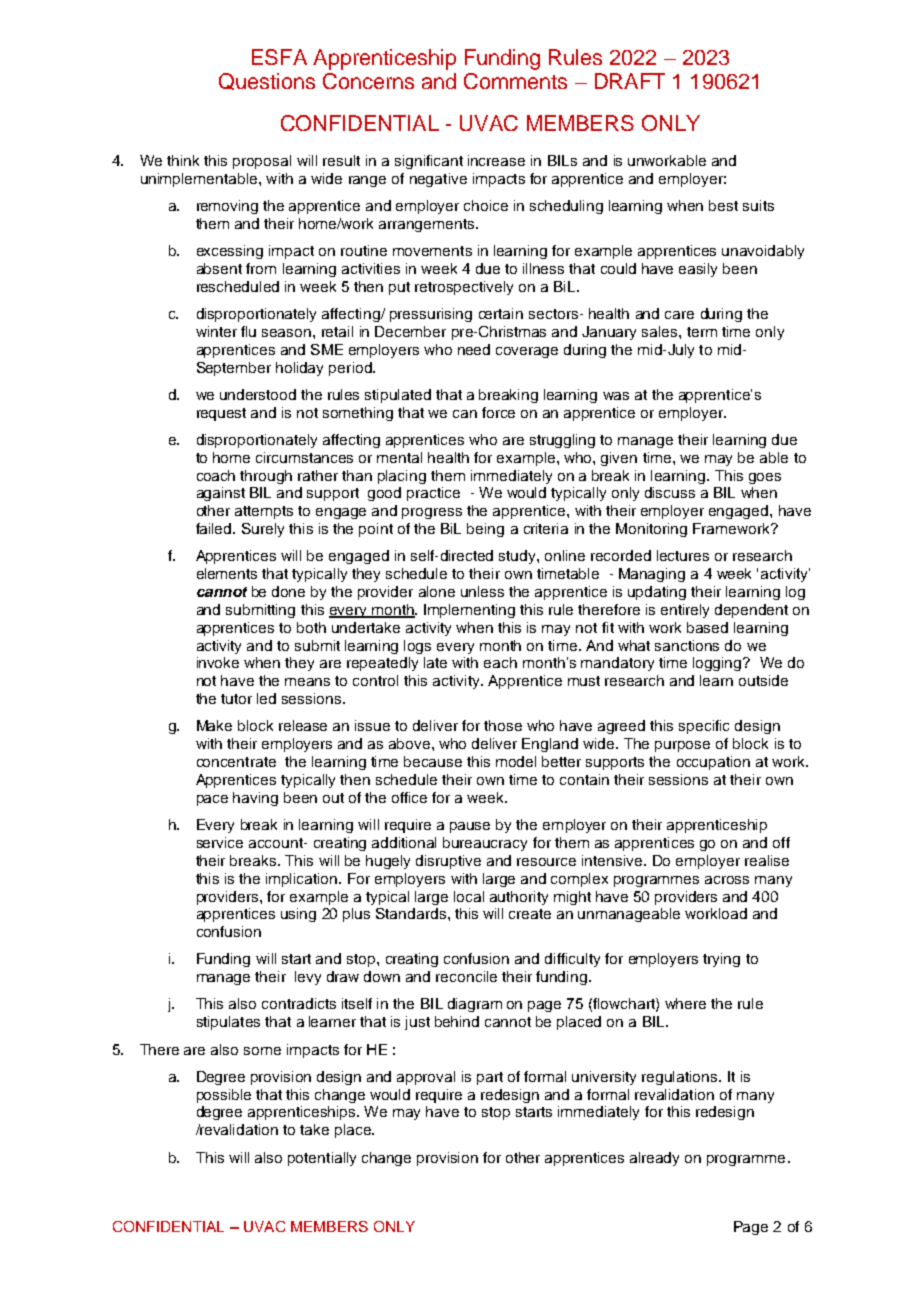 The image size is (924, 1308). I want to click on discuss, so click(670, 492).
